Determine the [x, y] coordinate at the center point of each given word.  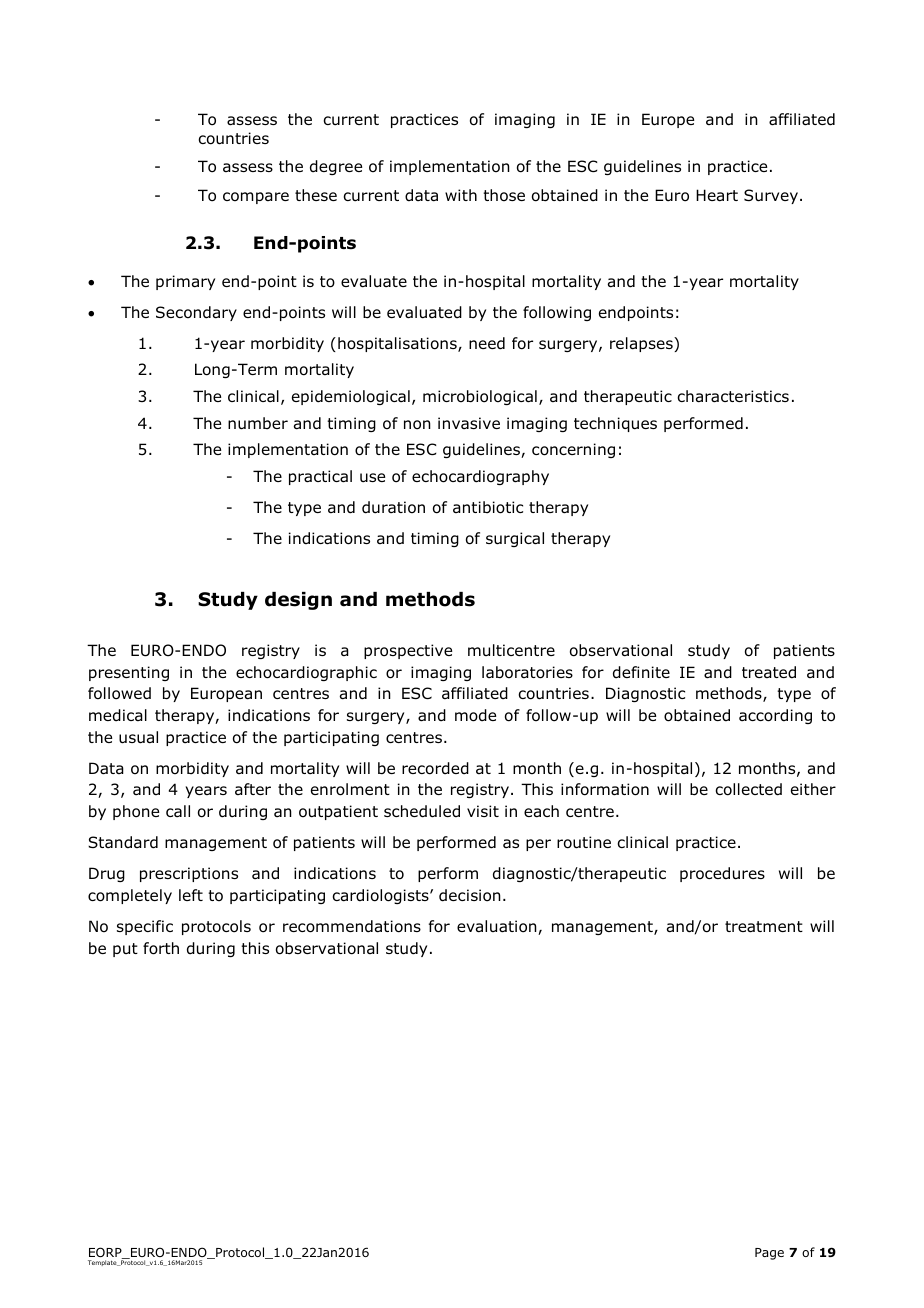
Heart [717, 195]
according [775, 716]
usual [138, 737]
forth [161, 948]
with [461, 195]
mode [475, 715]
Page [769, 1254]
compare [256, 198]
